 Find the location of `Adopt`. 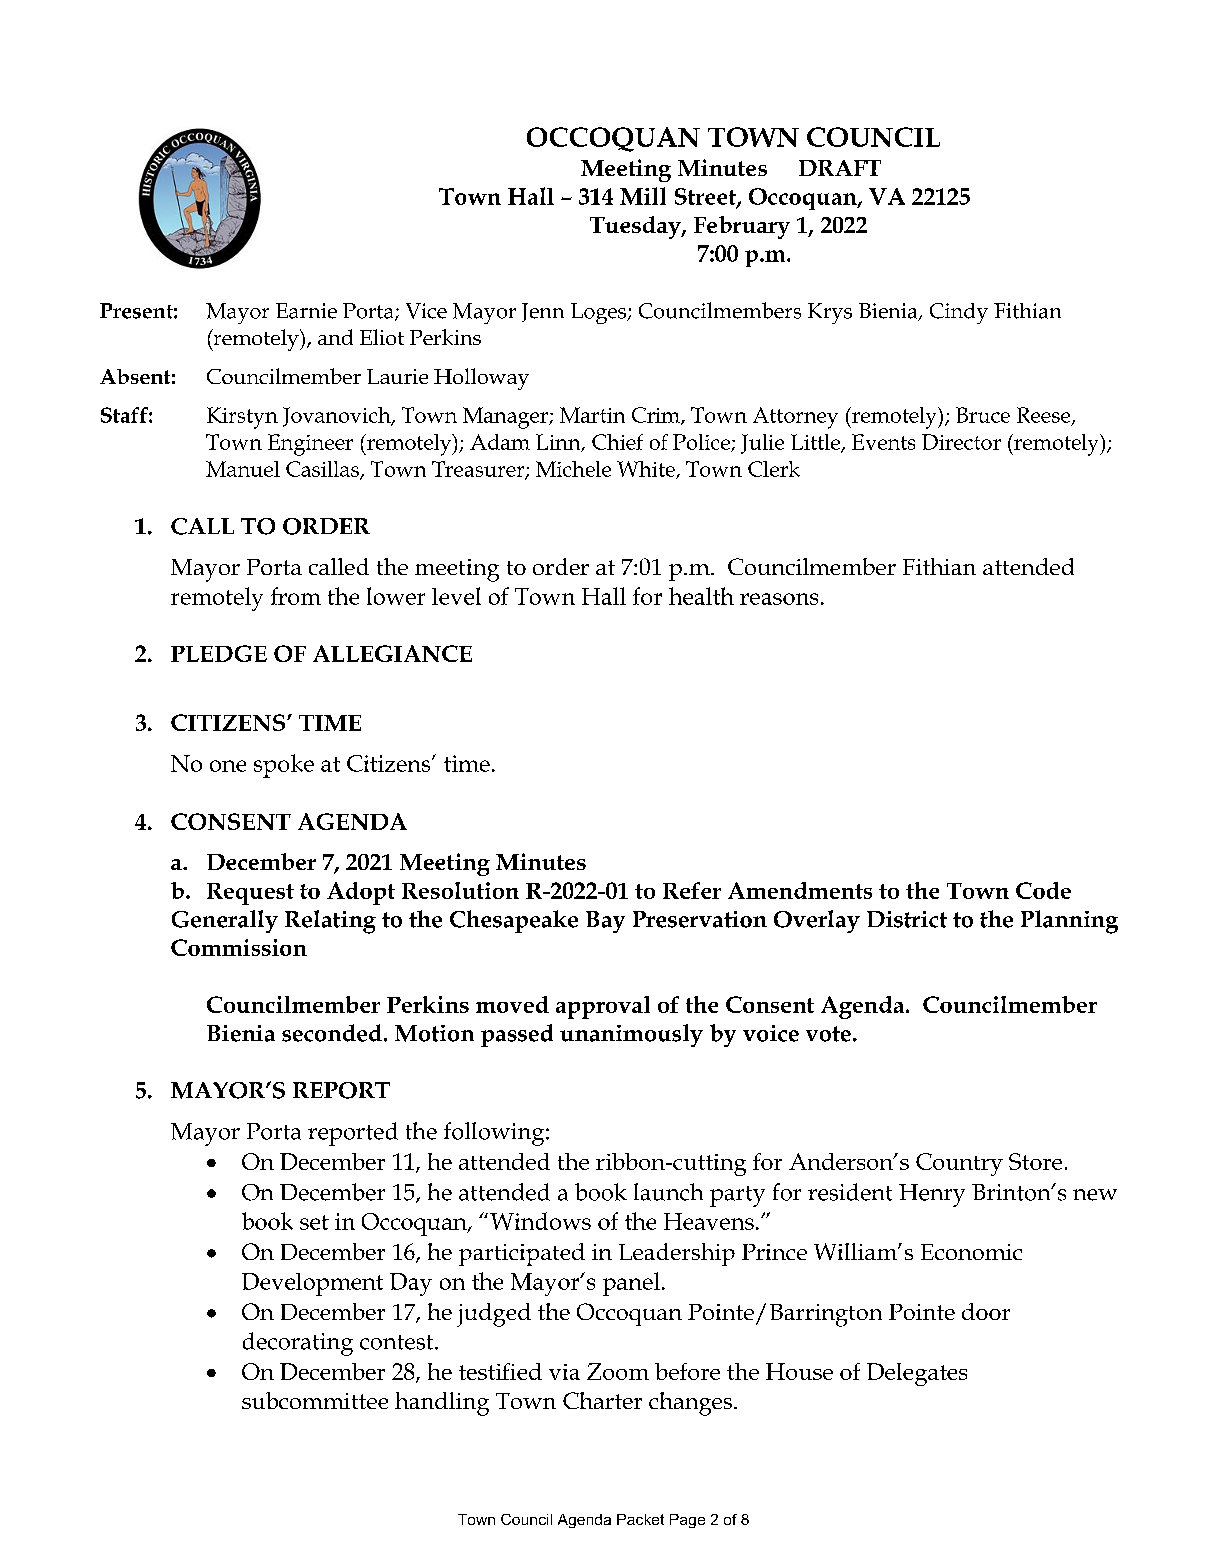

Adopt is located at coordinates (361, 893).
